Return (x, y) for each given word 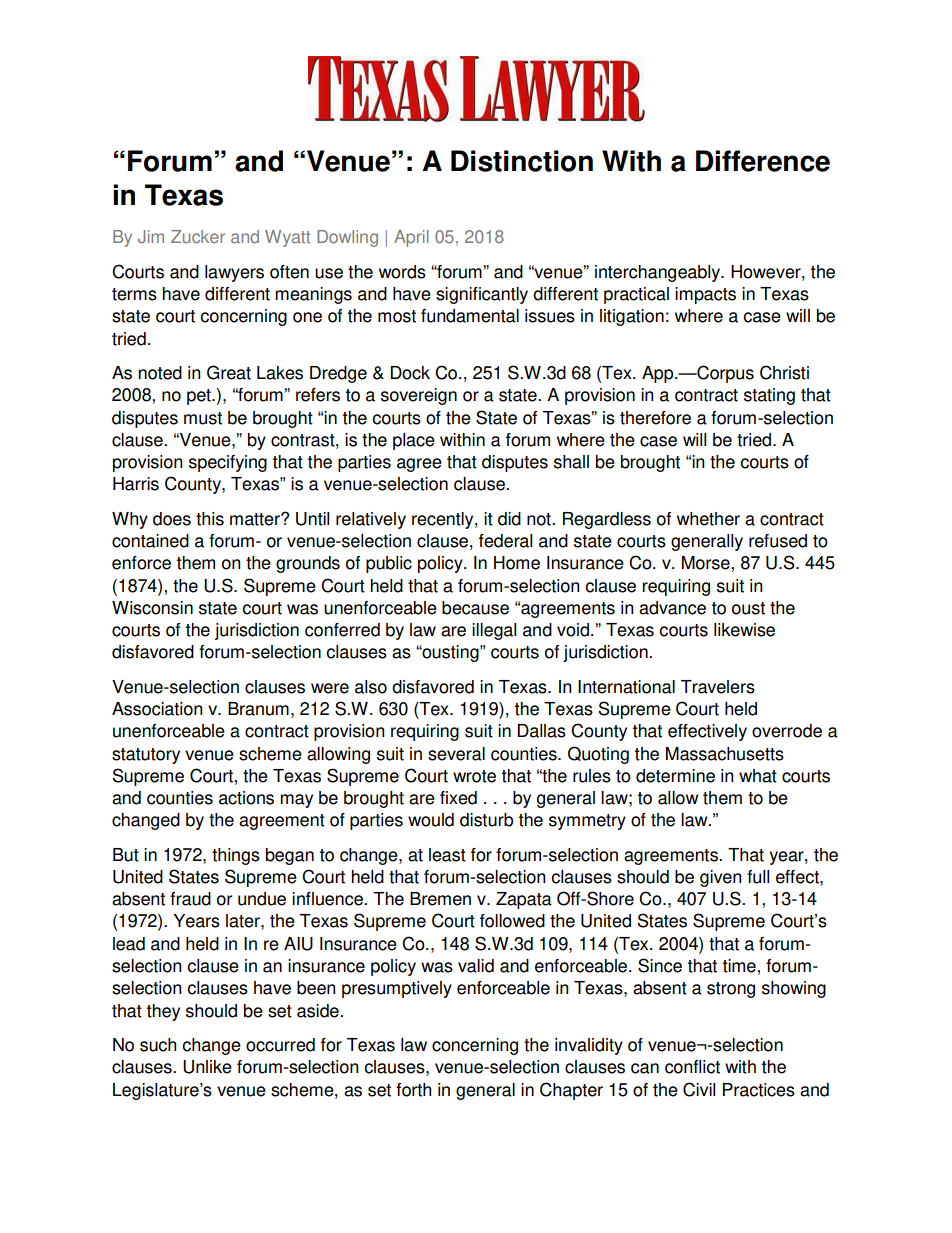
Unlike (207, 1067)
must (203, 418)
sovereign (419, 396)
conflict (692, 1067)
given (720, 878)
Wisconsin (152, 608)
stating (769, 396)
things (236, 856)
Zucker (198, 237)
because (475, 608)
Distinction (522, 161)
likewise (744, 630)
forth (413, 1090)
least (447, 855)
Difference (763, 161)
